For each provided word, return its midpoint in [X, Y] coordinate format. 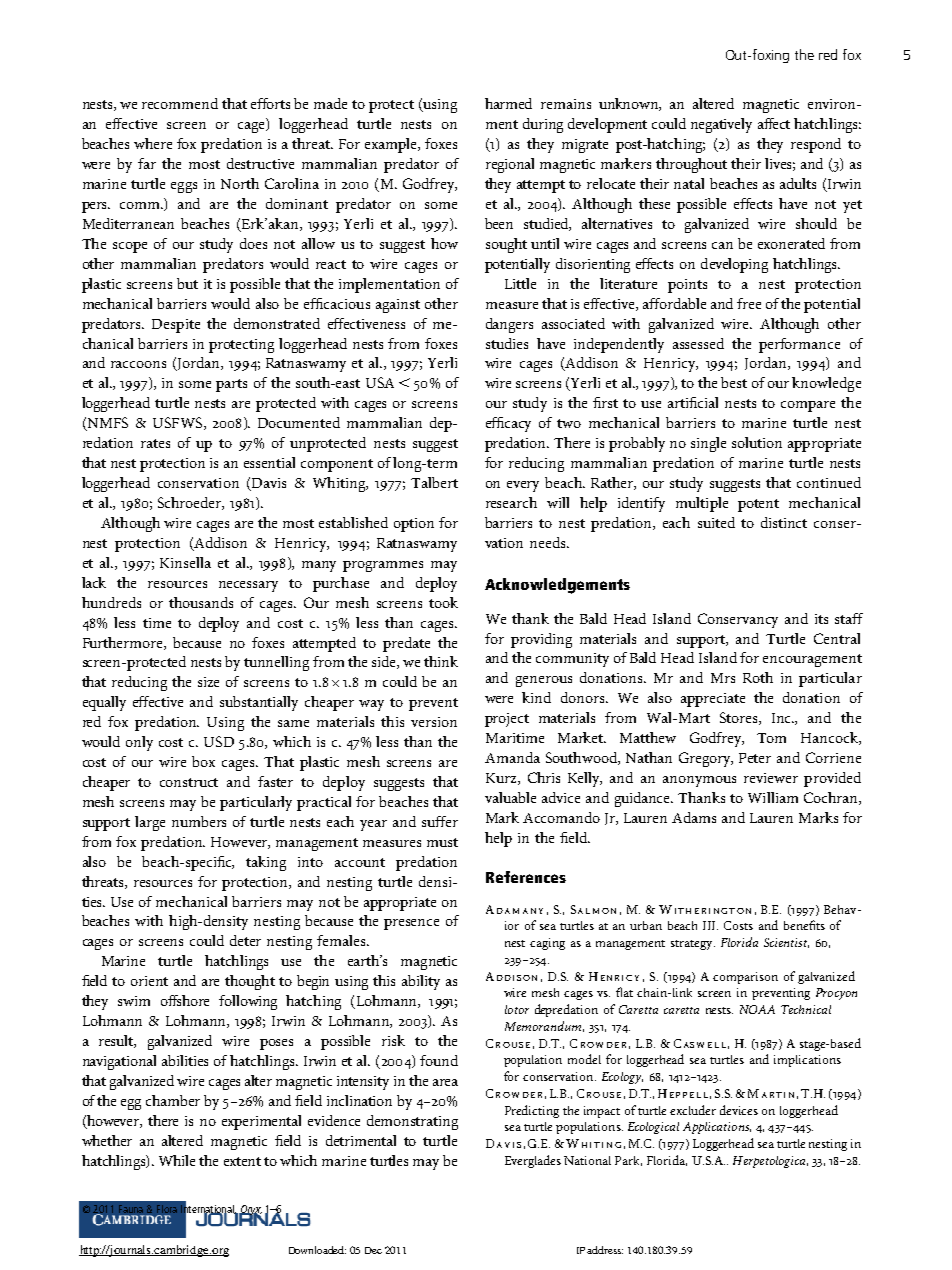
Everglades [533, 1161]
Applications [717, 1128]
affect [774, 123]
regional [510, 165]
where [153, 143]
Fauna [132, 1210]
